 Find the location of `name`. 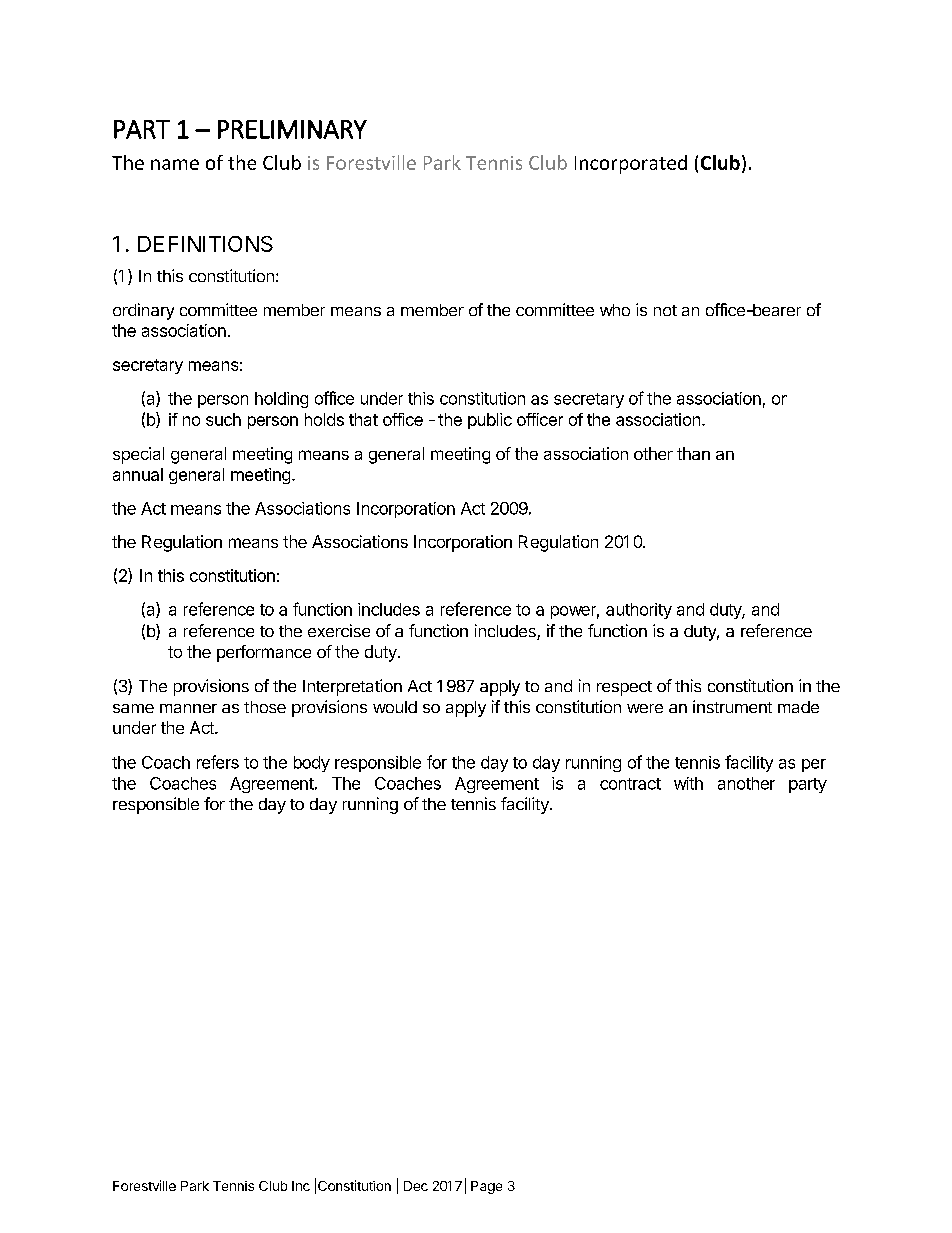

name is located at coordinates (175, 164).
